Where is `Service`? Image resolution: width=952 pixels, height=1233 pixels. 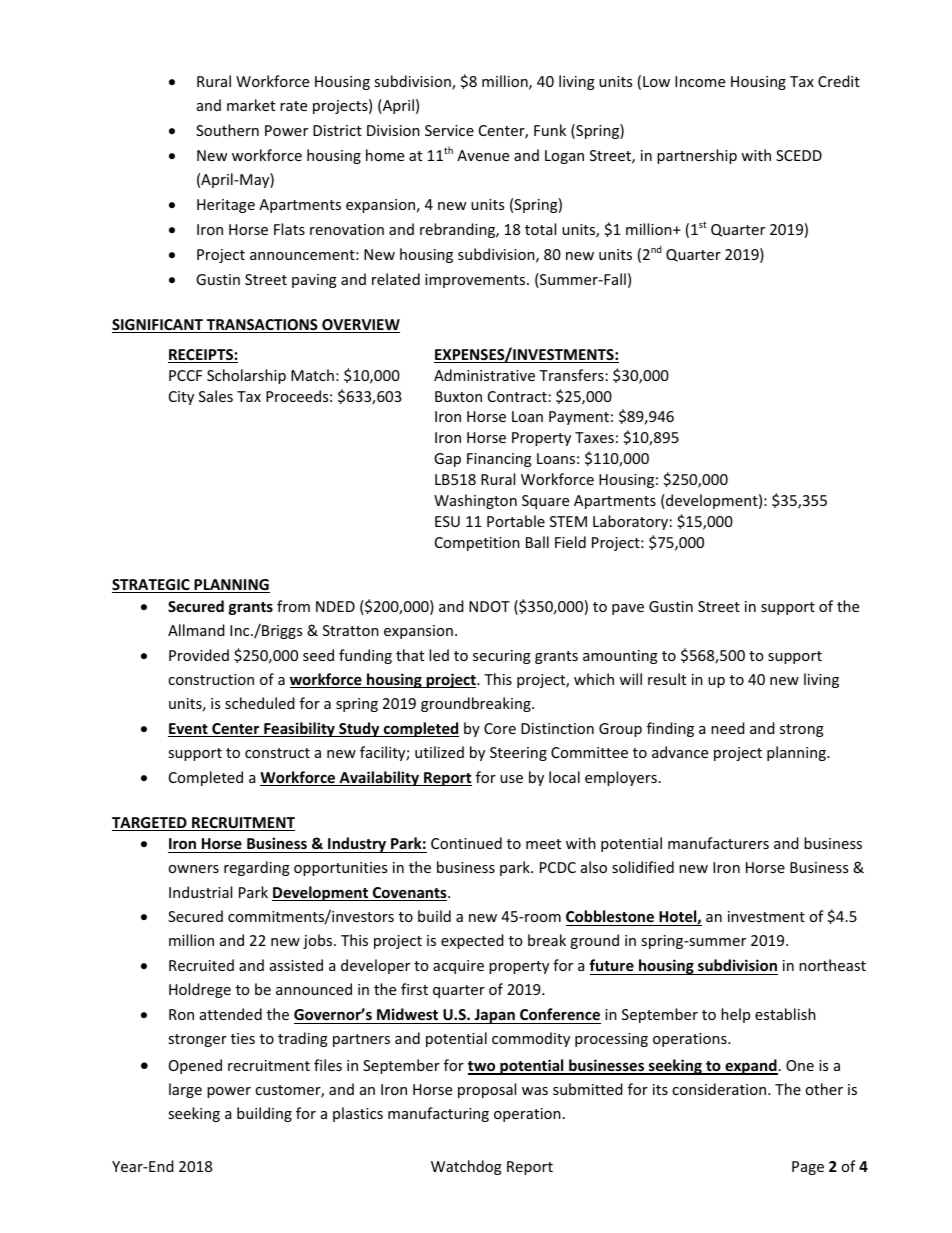
Service is located at coordinates (449, 130).
